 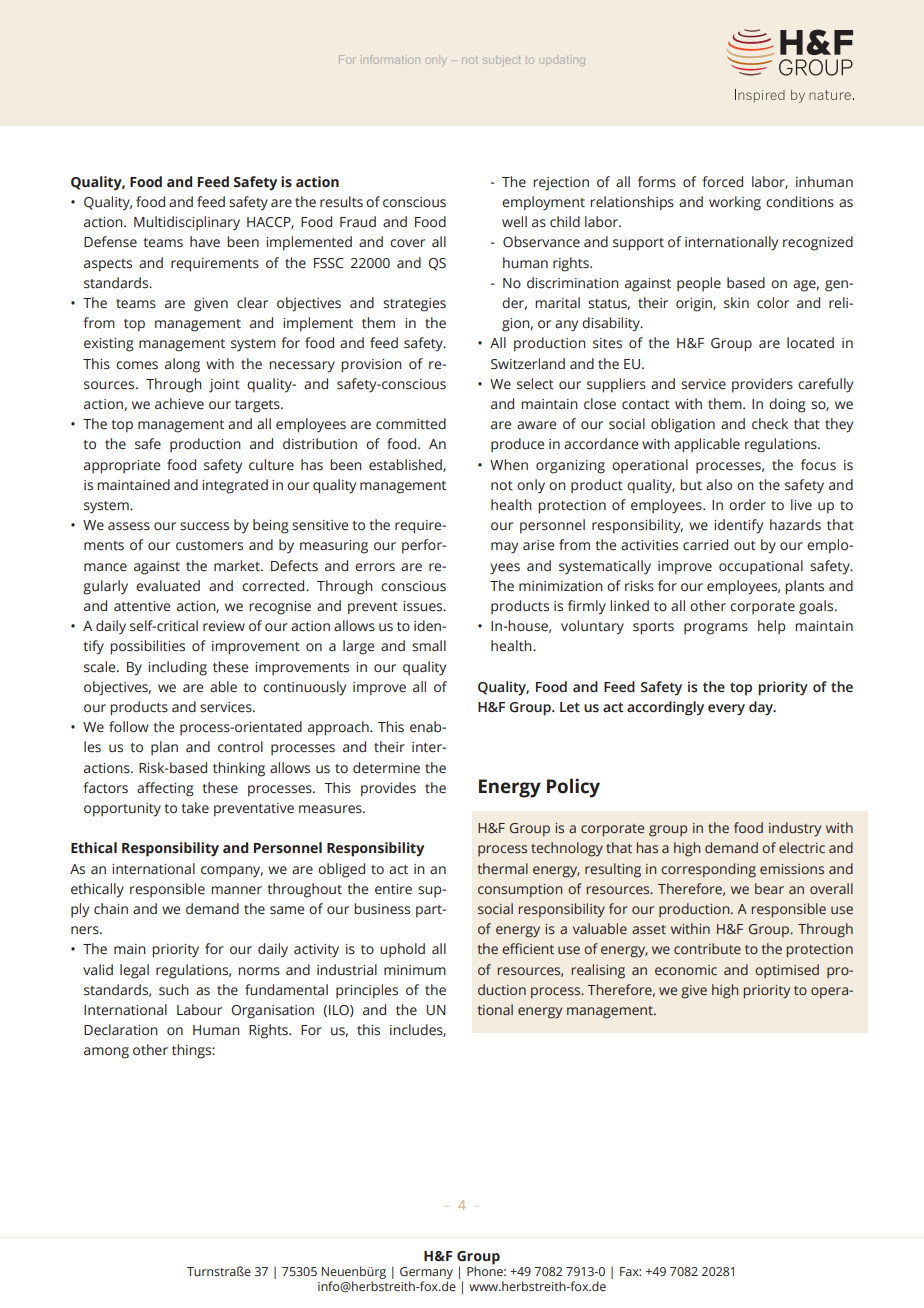 I want to click on among, so click(x=106, y=1053).
